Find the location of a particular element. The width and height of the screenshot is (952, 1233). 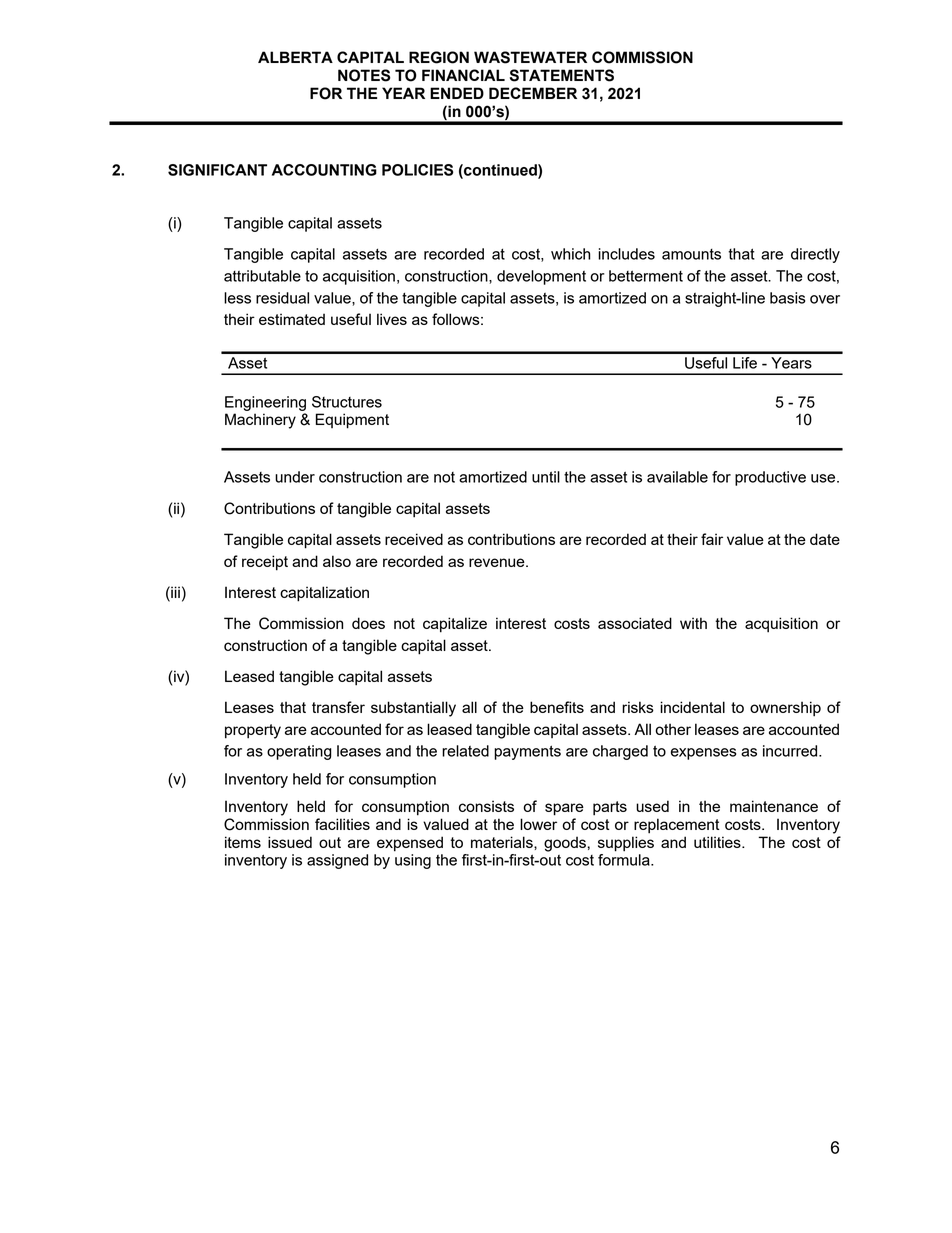

FINANCIAL is located at coordinates (463, 75).
